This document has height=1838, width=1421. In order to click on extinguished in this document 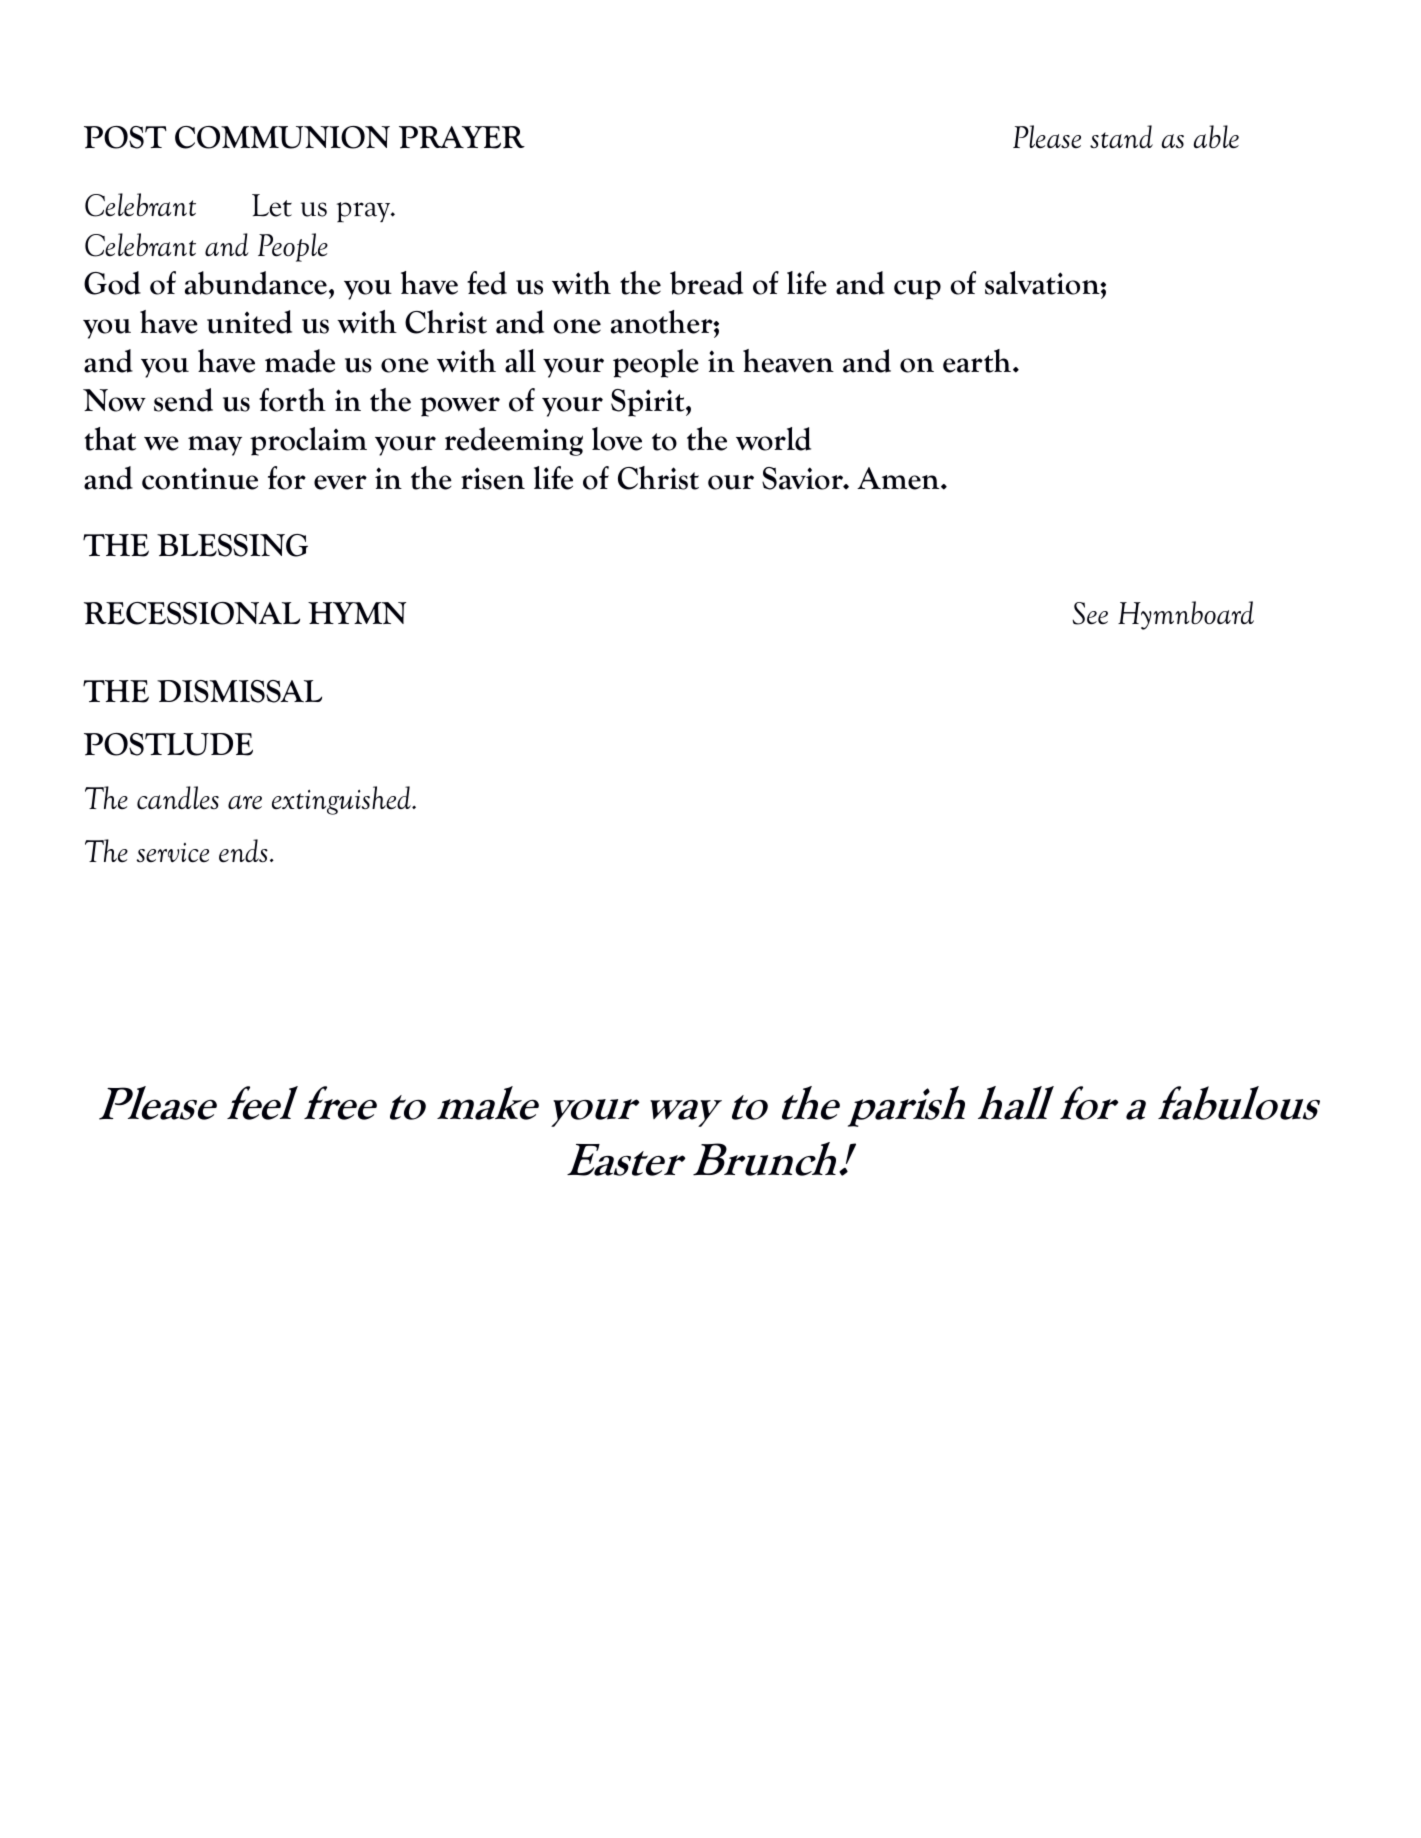, I will do `click(342, 800)`.
